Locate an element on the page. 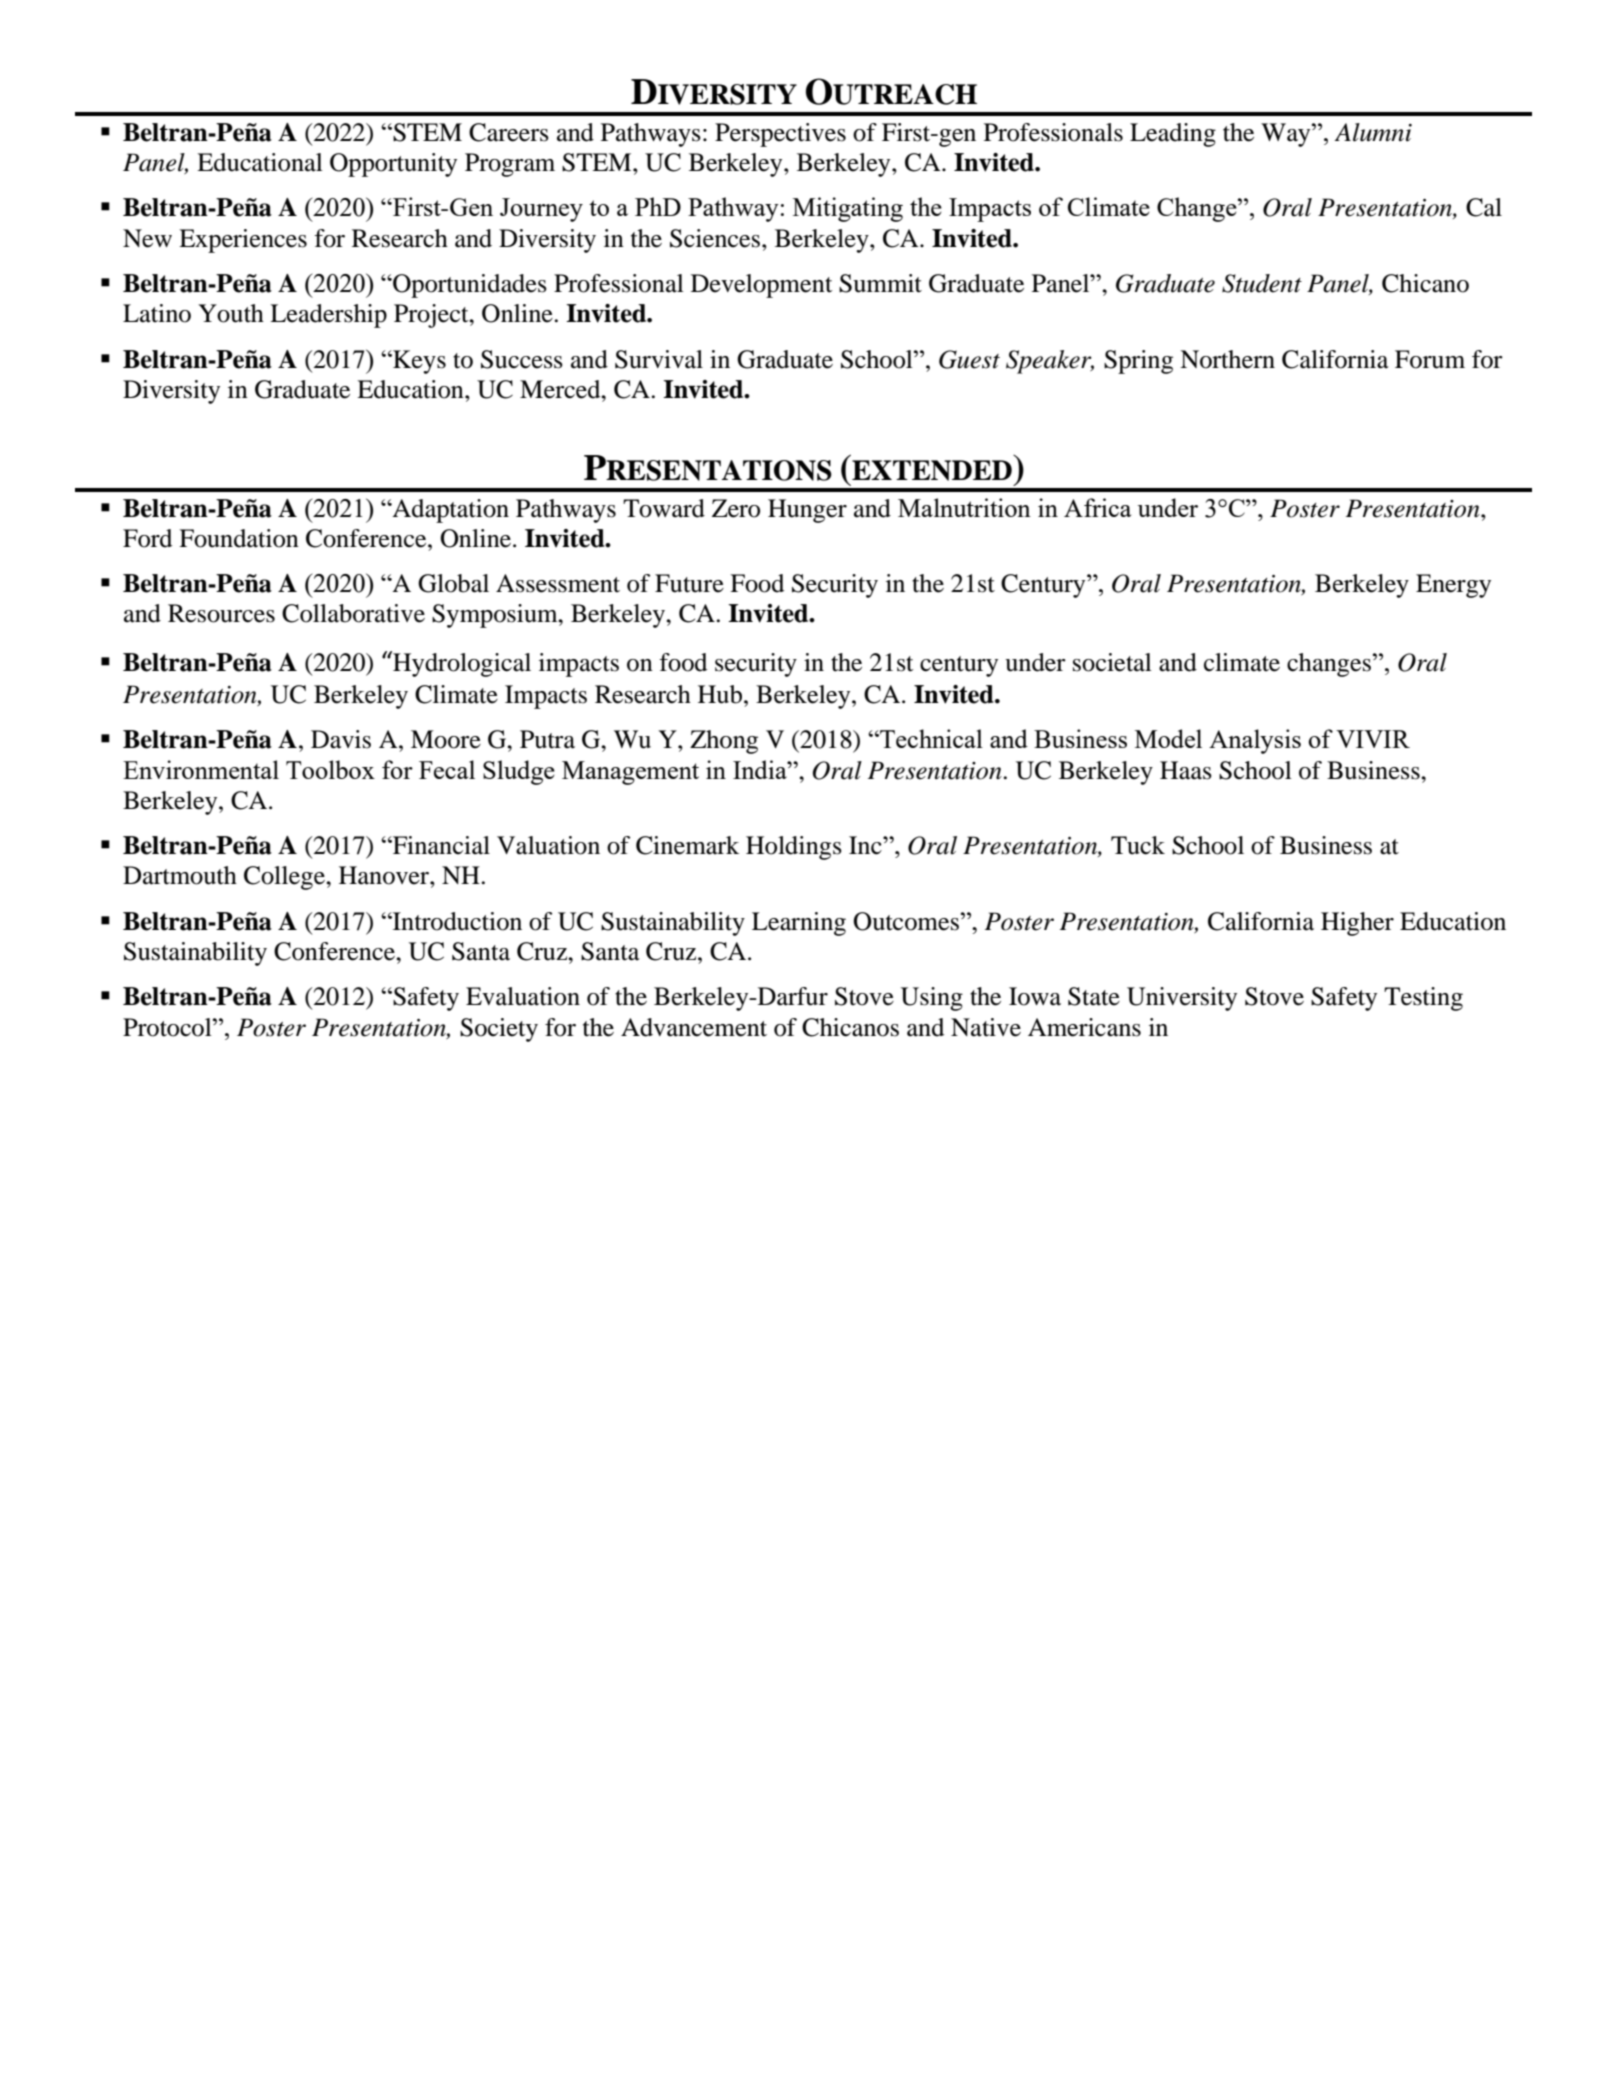 Image resolution: width=1609 pixels, height=2082 pixels. Opportunity is located at coordinates (393, 165).
